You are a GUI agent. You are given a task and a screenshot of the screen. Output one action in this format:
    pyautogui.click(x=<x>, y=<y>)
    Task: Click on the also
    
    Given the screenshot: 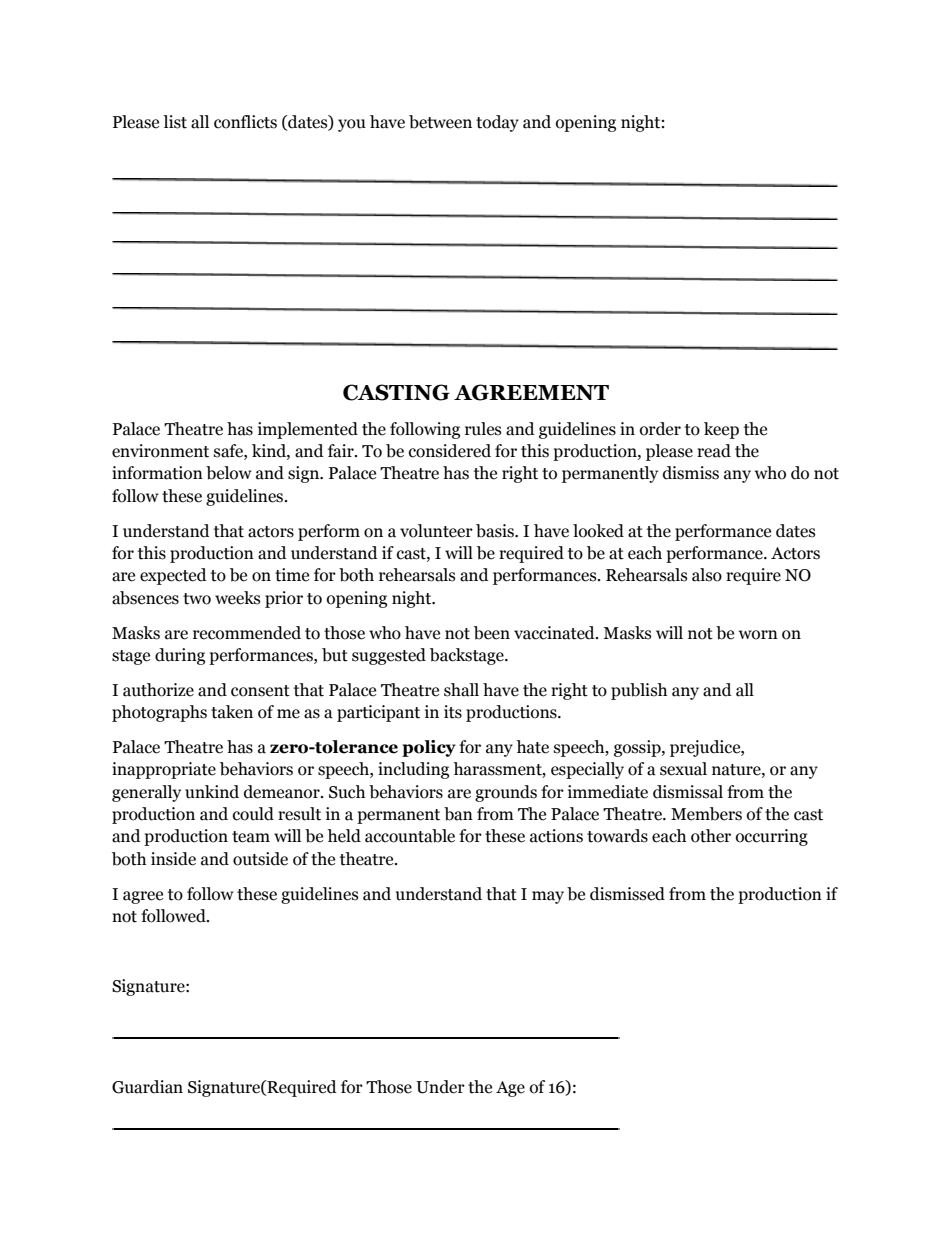 What is the action you would take?
    pyautogui.click(x=707, y=575)
